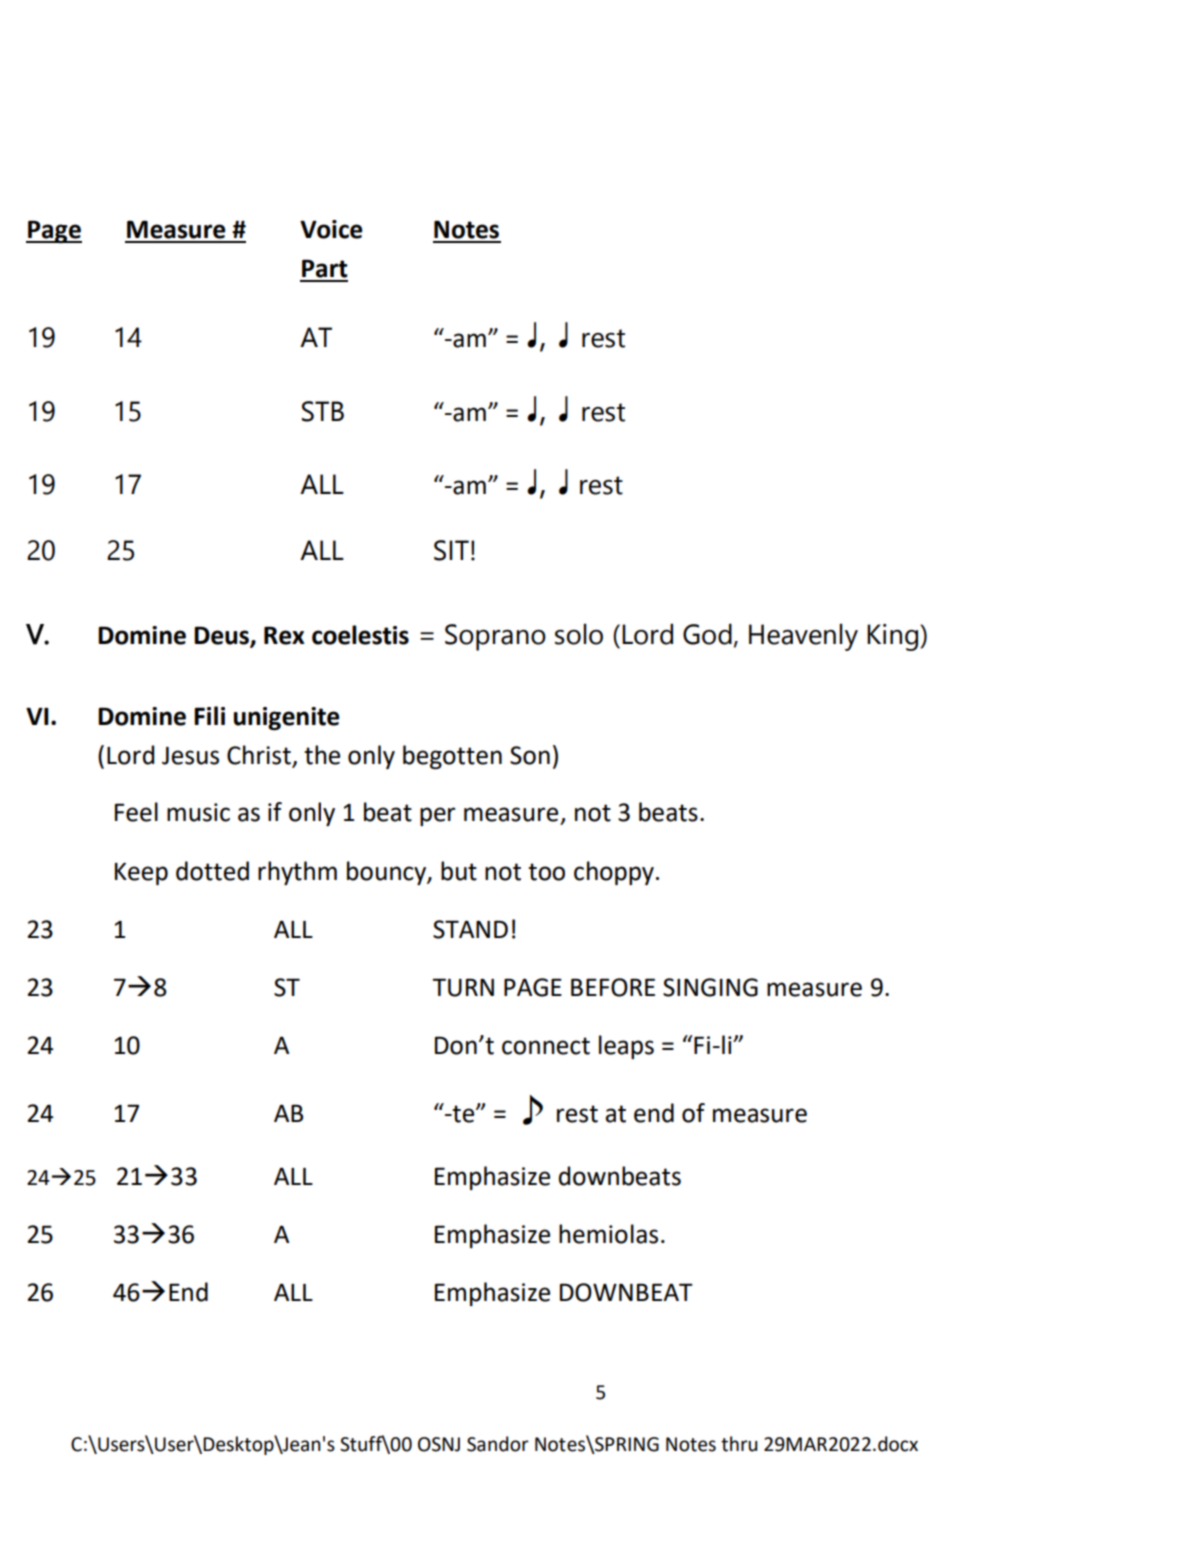 This screenshot has width=1201, height=1554. I want to click on Sandor, so click(498, 1444).
